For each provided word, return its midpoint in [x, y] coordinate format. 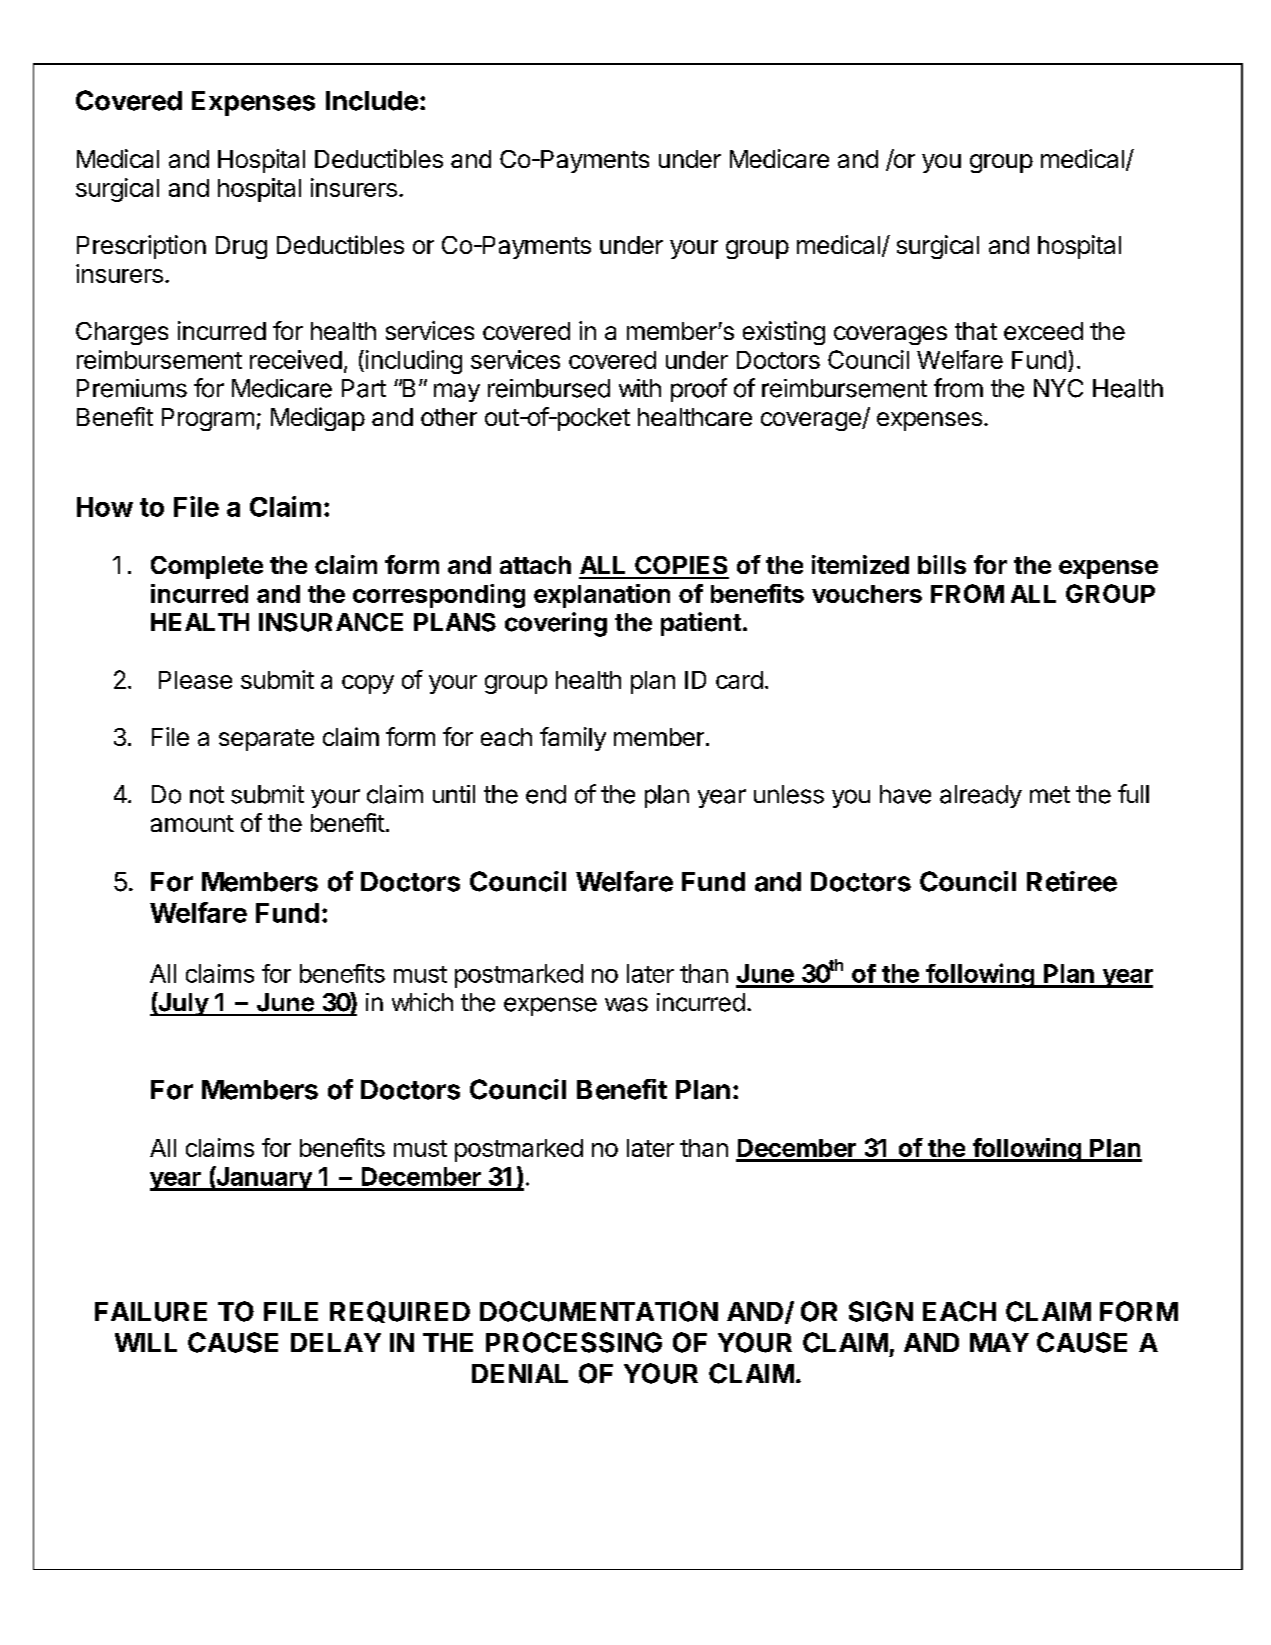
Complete [207, 567]
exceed [1043, 331]
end [546, 794]
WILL [146, 1342]
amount [192, 823]
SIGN [881, 1311]
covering [556, 624]
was [626, 1004]
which [422, 1002]
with [640, 388]
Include [372, 101]
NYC [1058, 388]
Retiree [1072, 881]
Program [208, 419]
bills [942, 564]
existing [784, 333]
